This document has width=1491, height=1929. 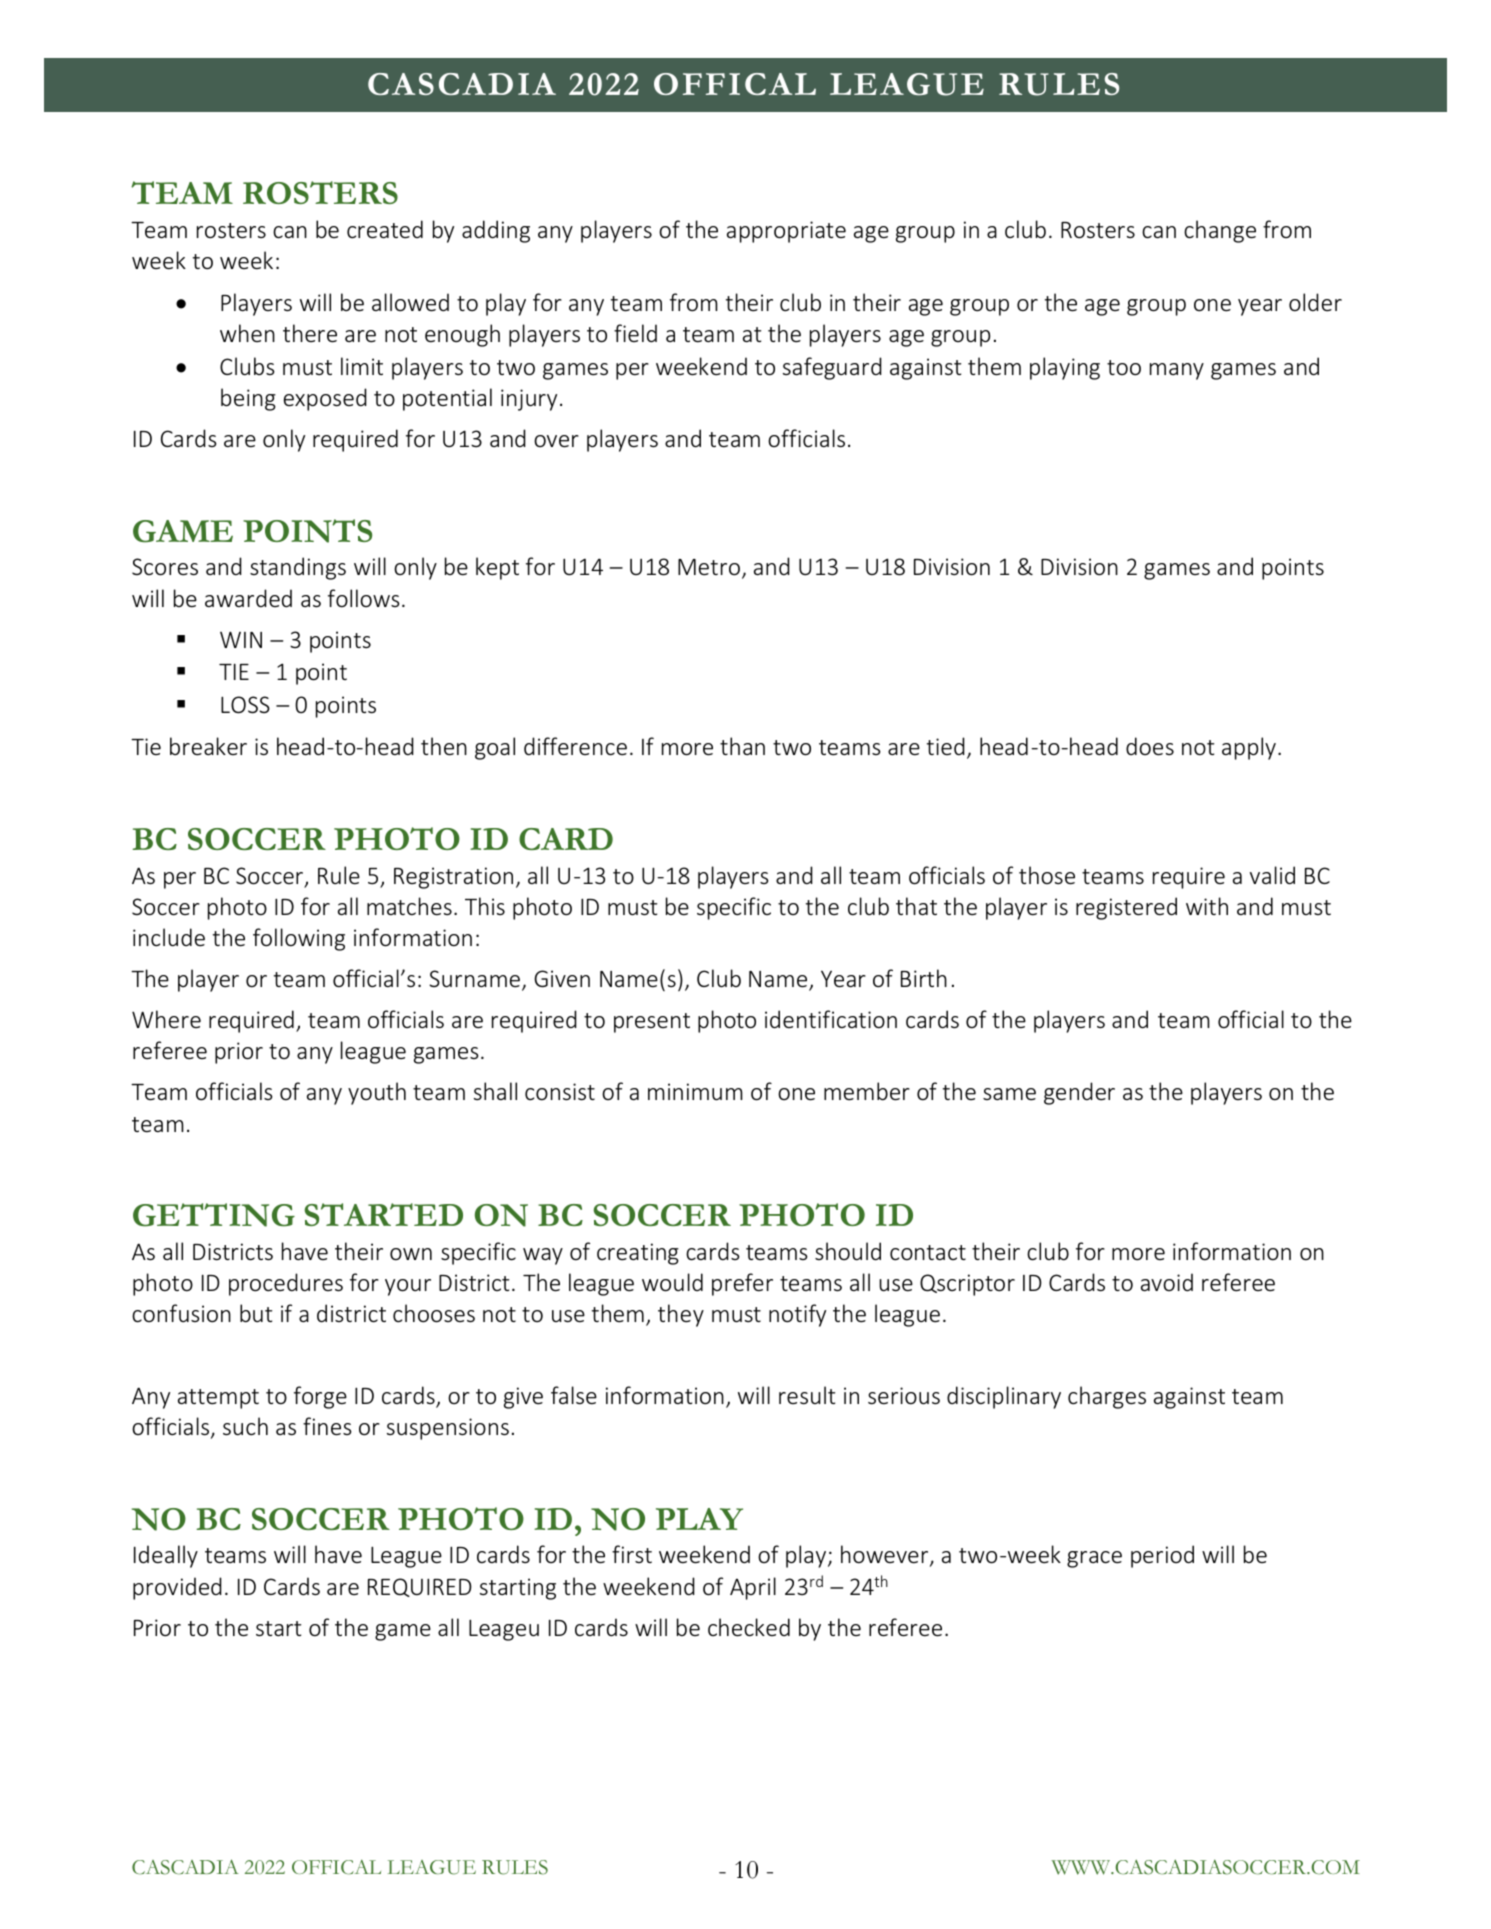 What do you see at coordinates (299, 939) in the document?
I see `following` at bounding box center [299, 939].
